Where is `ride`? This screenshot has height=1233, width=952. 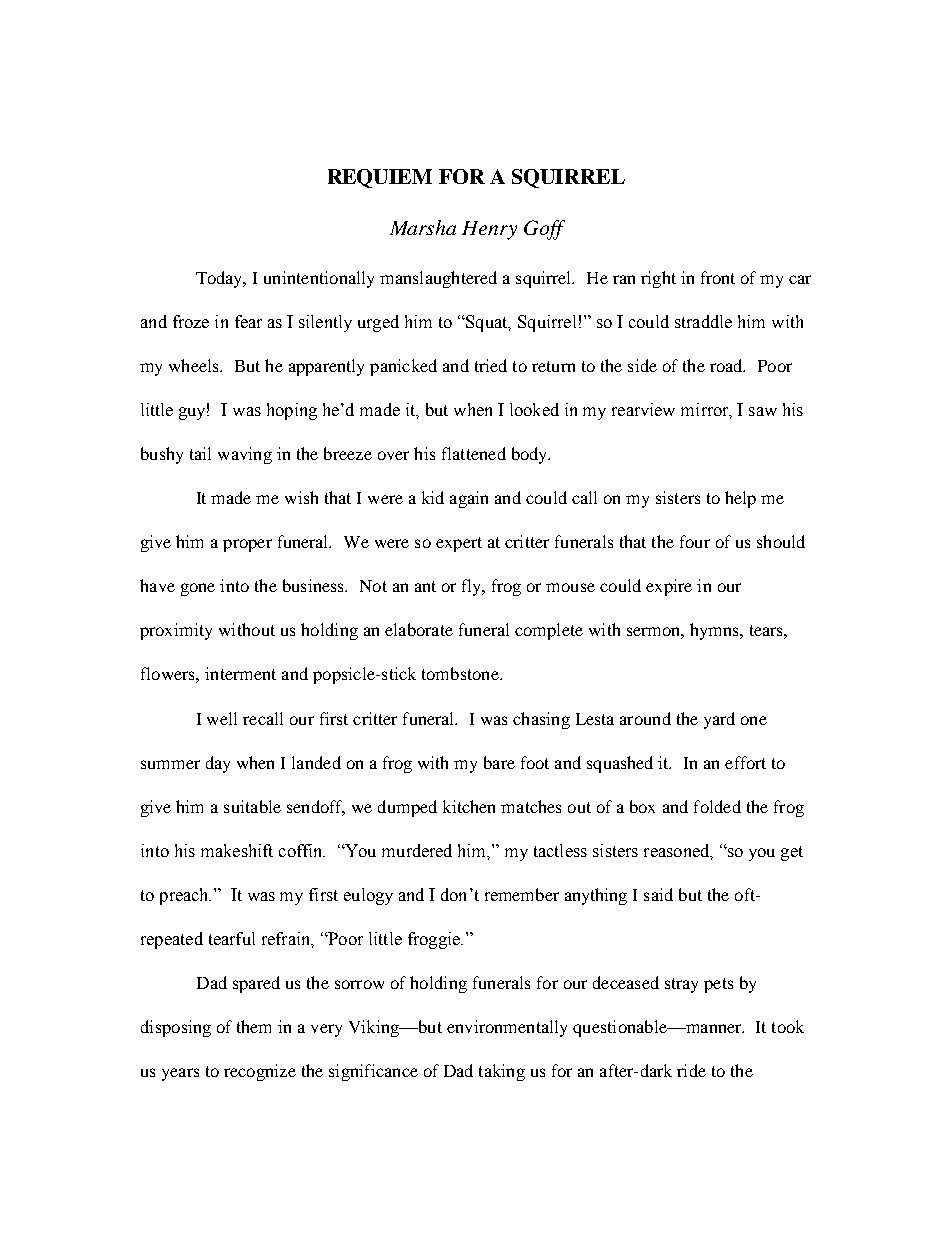
ride is located at coordinates (691, 1070).
